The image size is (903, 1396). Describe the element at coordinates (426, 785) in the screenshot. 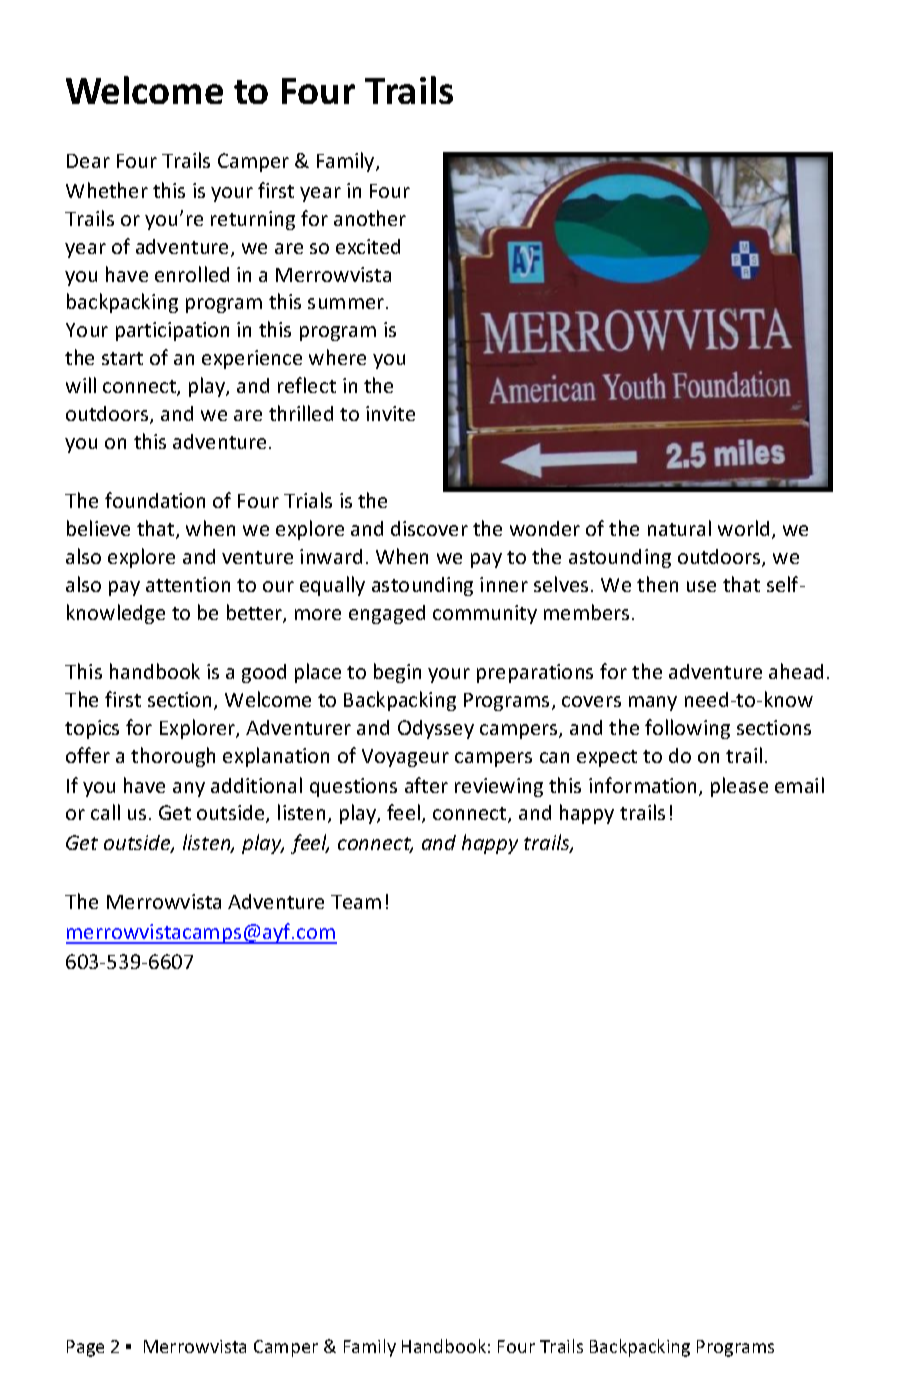

I see `after` at that location.
